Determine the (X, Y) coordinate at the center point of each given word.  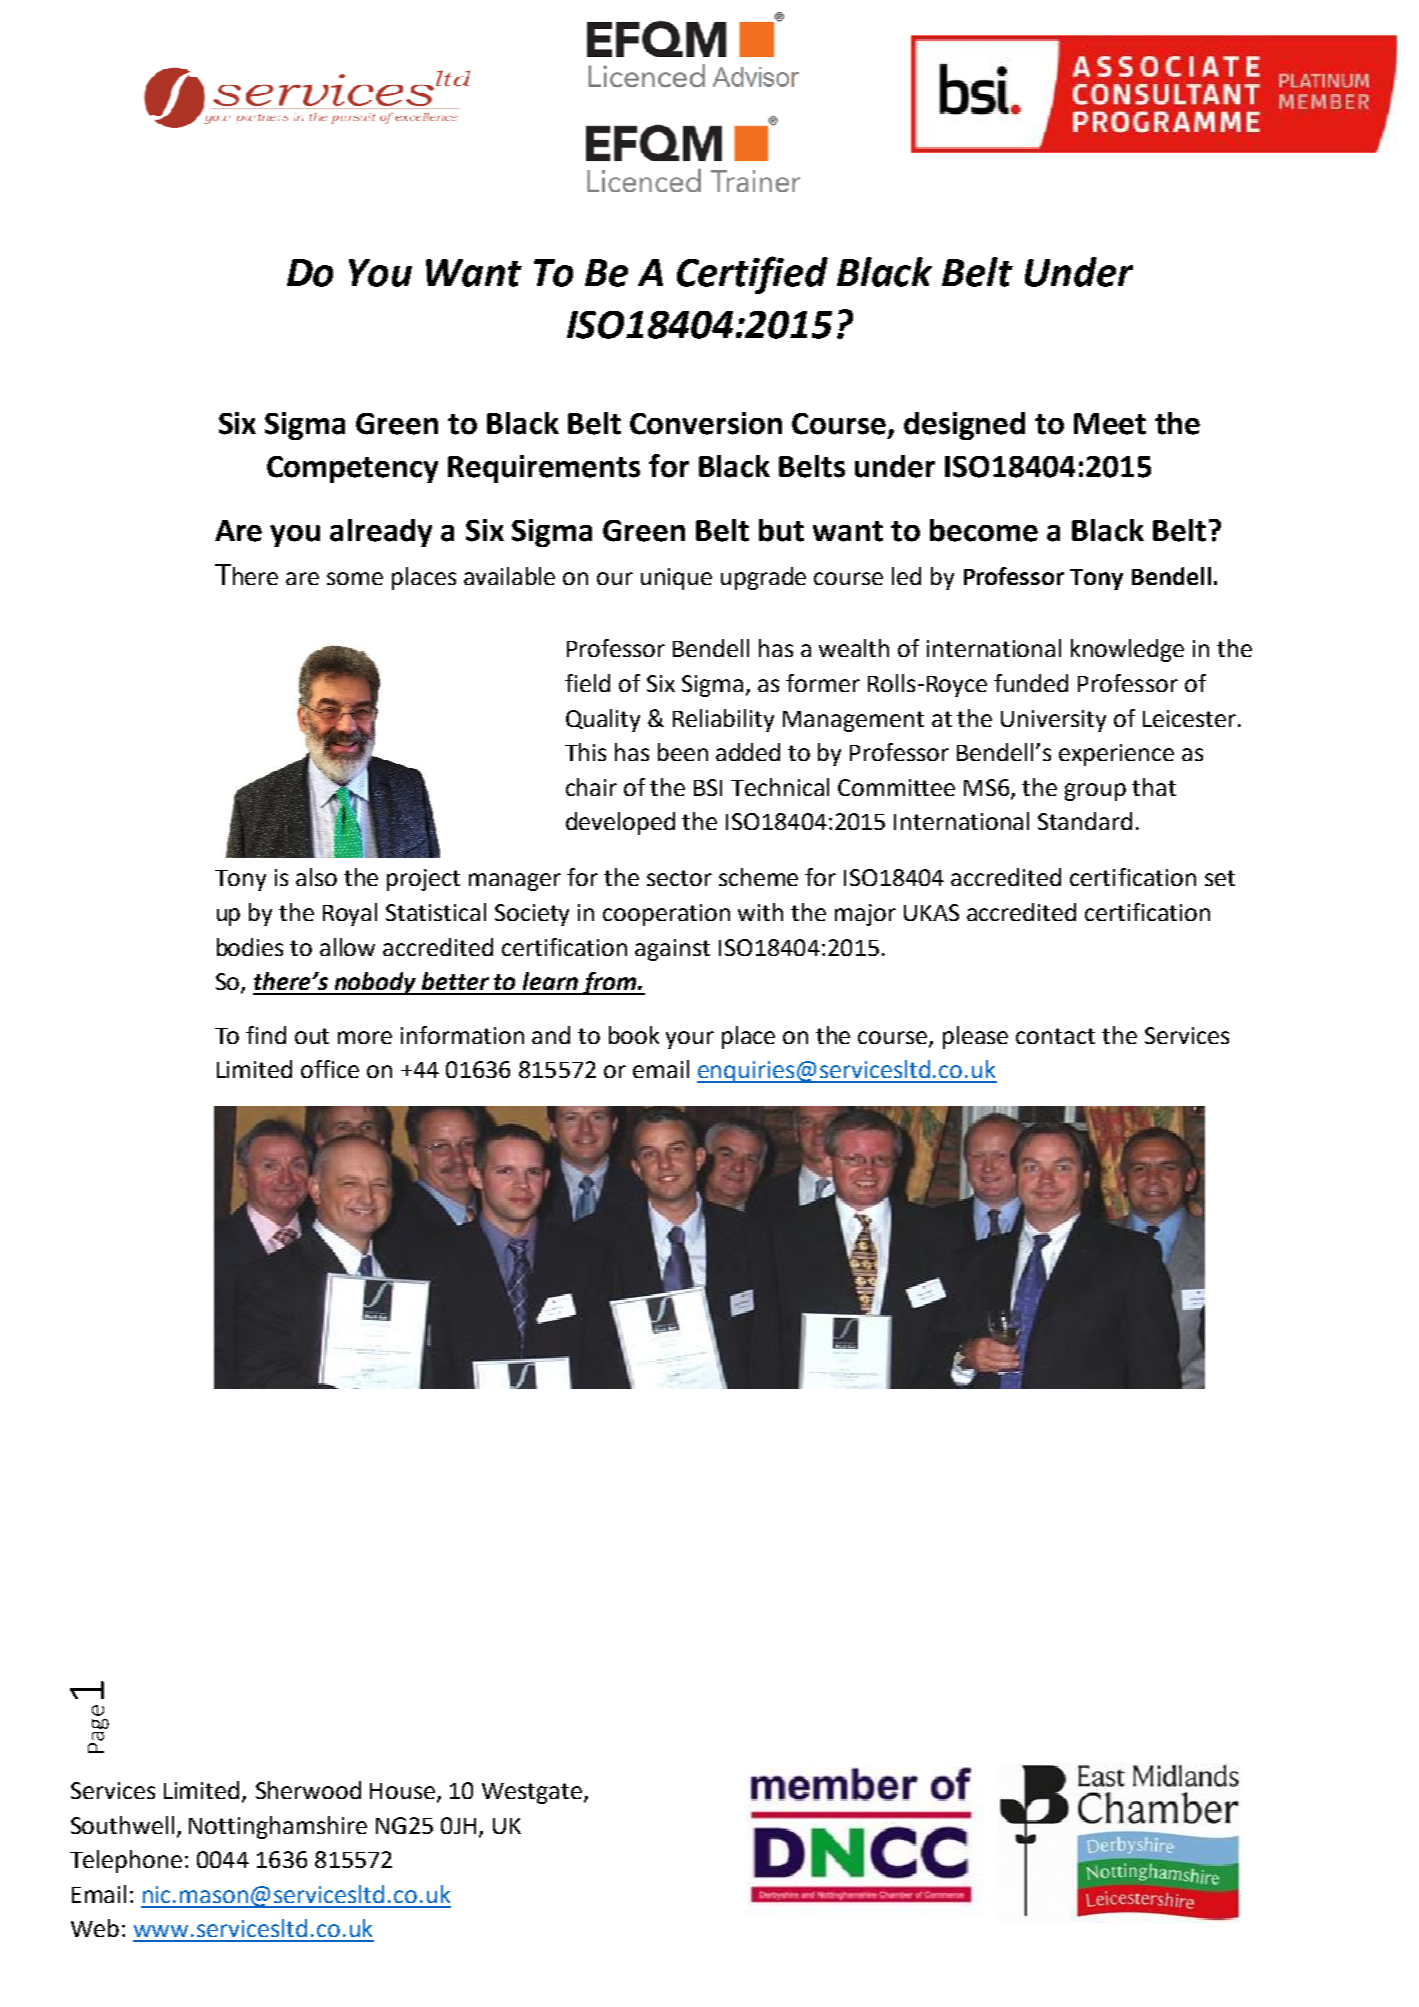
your (690, 1040)
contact (1055, 1036)
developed (620, 823)
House (402, 1791)
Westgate (532, 1793)
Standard (1085, 821)
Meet (1110, 424)
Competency (352, 469)
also (316, 877)
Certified (752, 275)
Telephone (126, 1861)
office (330, 1069)
